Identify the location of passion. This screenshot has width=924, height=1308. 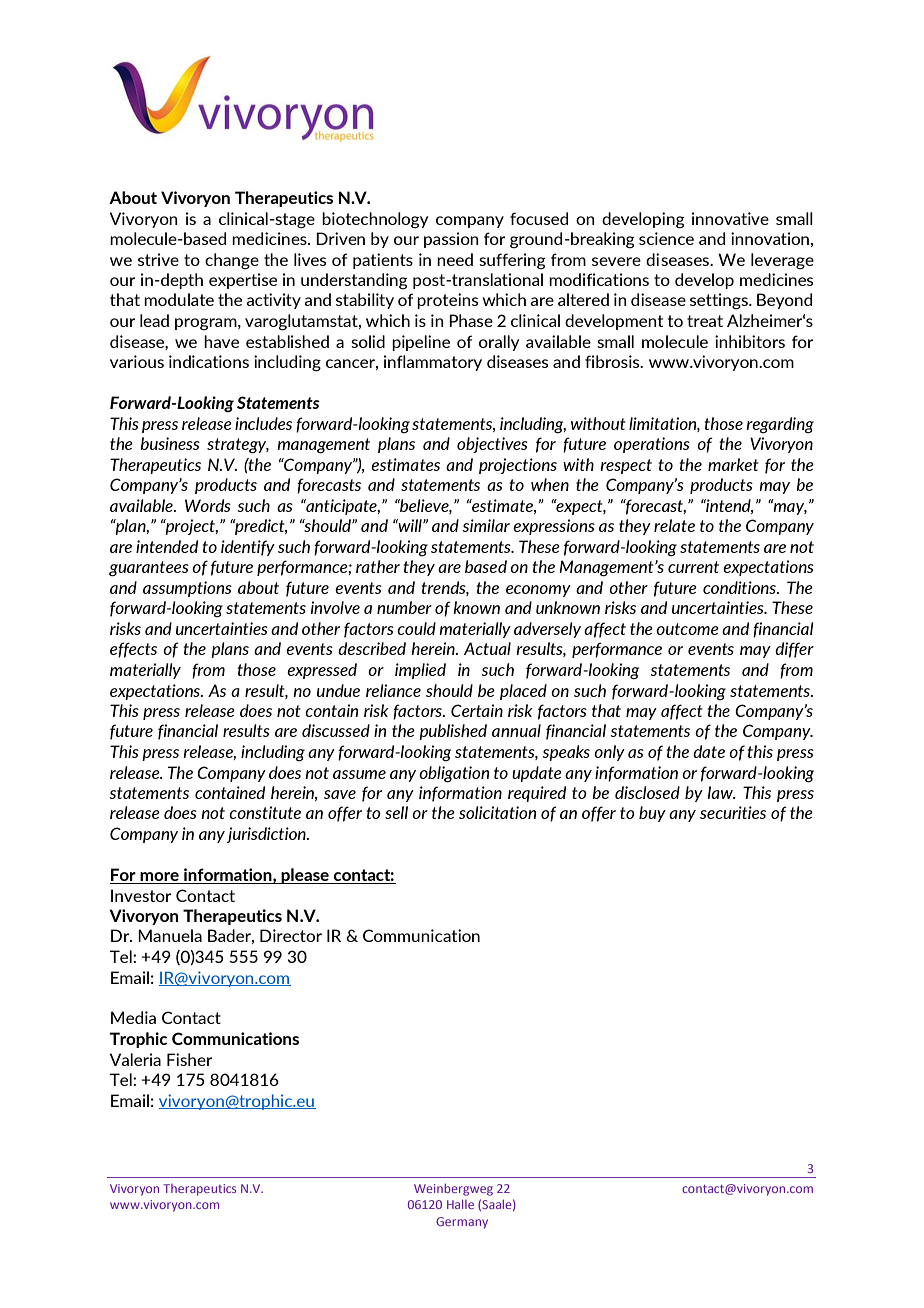
(451, 240).
